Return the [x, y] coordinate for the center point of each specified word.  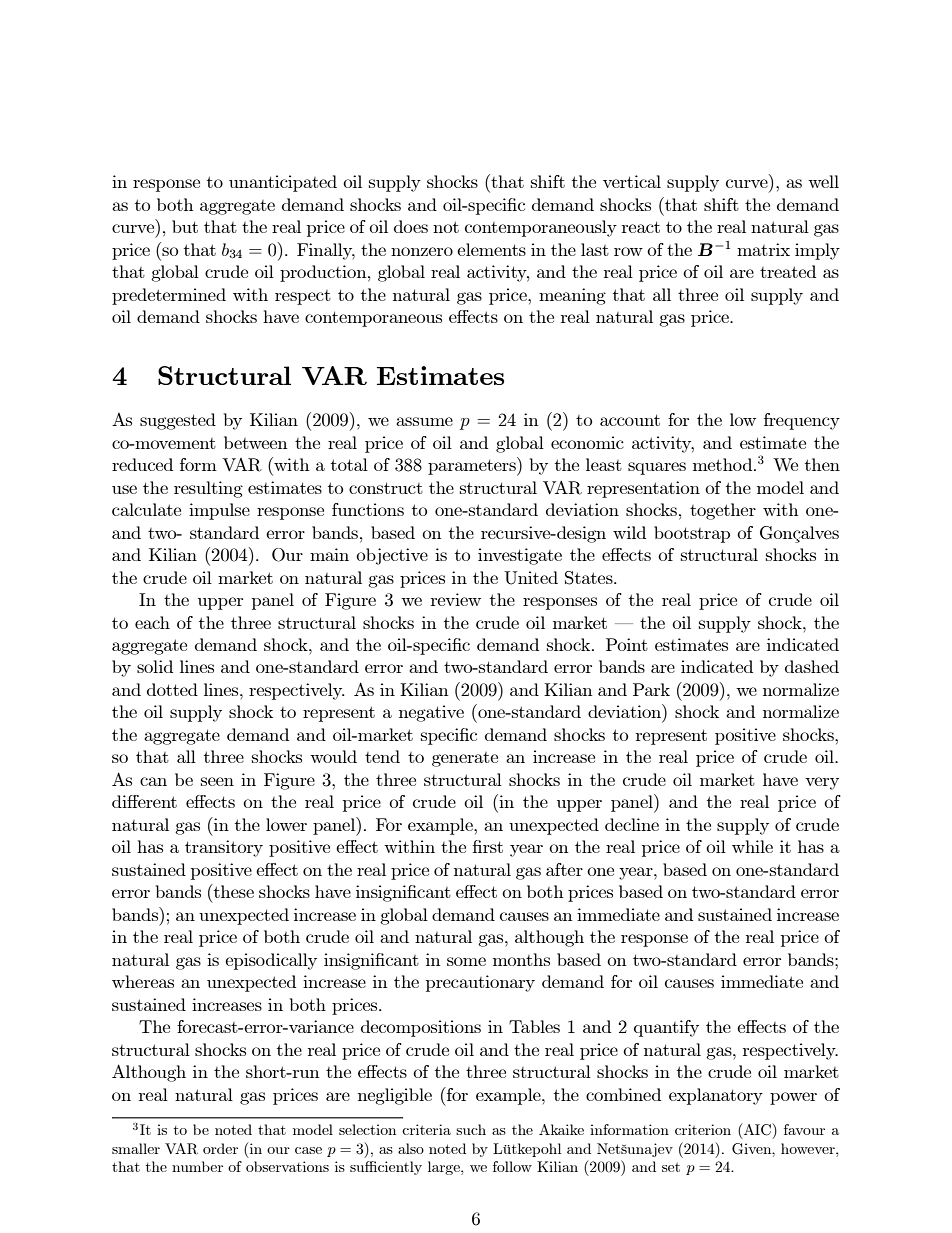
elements [491, 249]
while [752, 846]
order [220, 1148]
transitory [224, 848]
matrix [763, 249]
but [185, 226]
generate [465, 759]
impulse [219, 511]
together [723, 511]
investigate [520, 556]
